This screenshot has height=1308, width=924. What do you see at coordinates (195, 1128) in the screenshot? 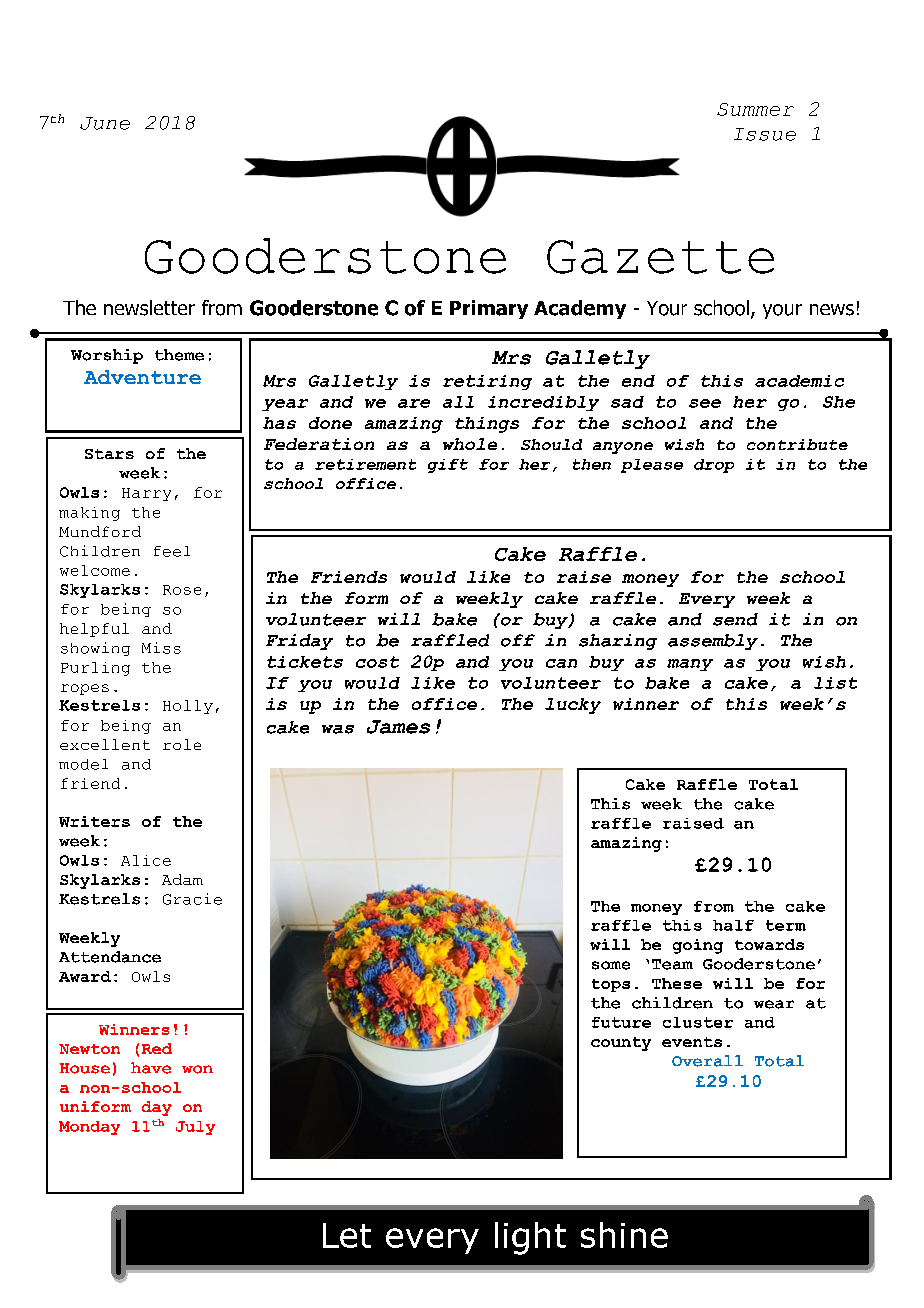
I see `July` at bounding box center [195, 1128].
